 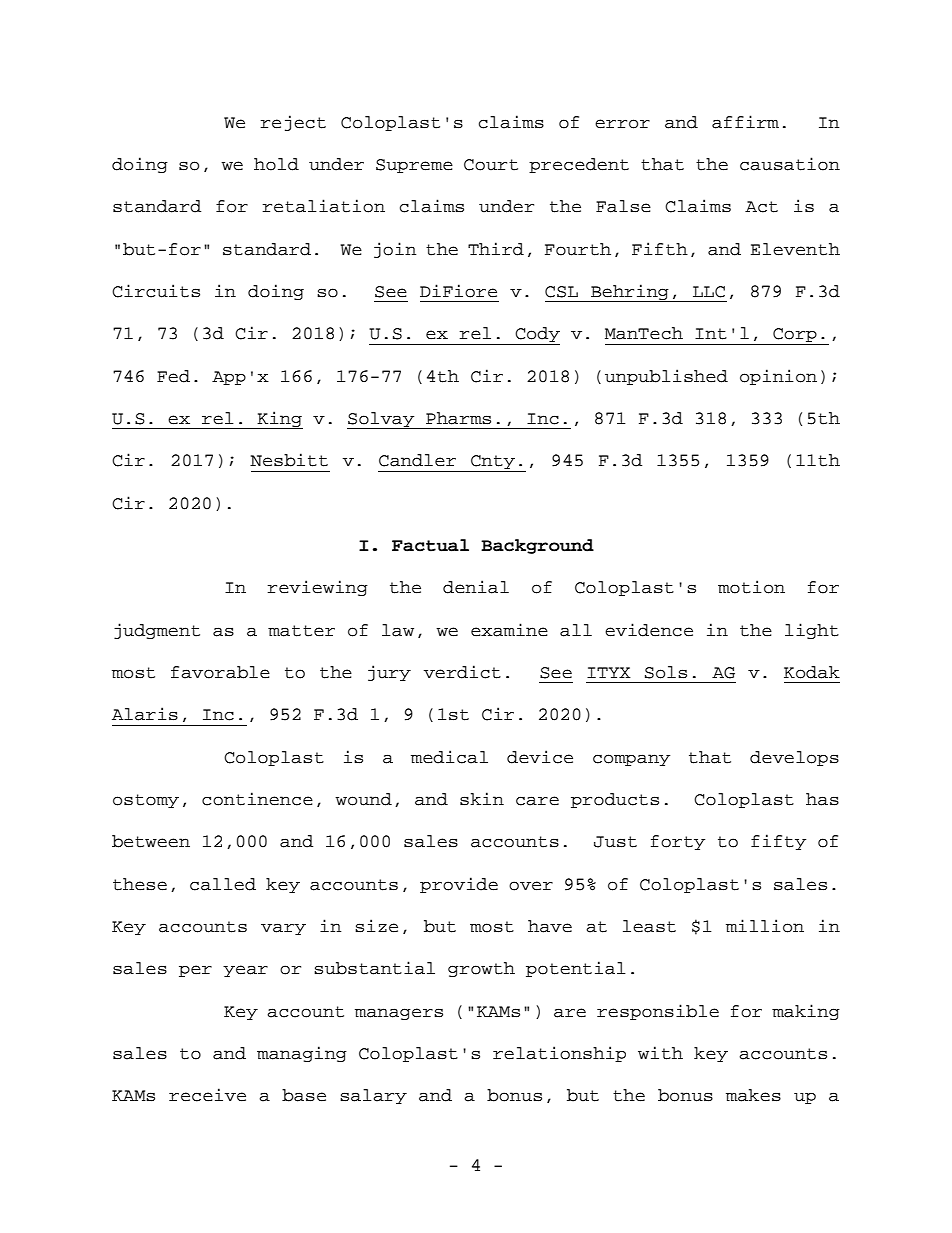 I want to click on judgment, so click(x=157, y=631).
